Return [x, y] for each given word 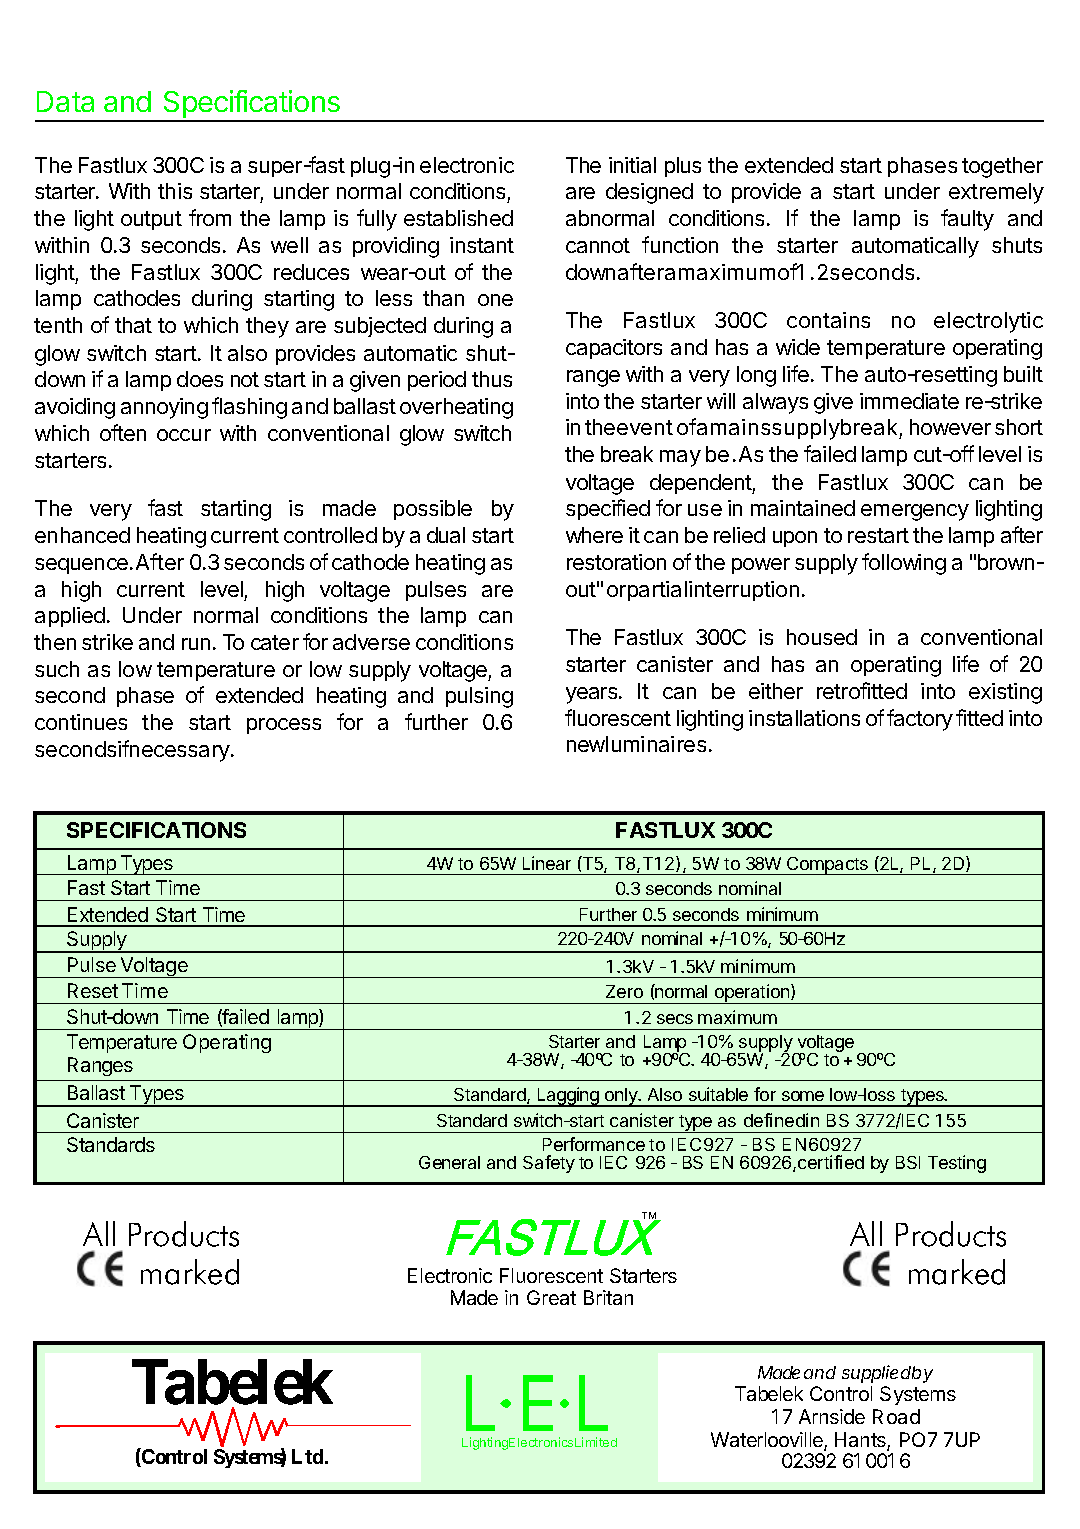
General [449, 1162]
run [196, 644]
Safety [549, 1164]
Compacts [827, 866]
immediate [909, 401]
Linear [547, 863]
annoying [164, 408]
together [1002, 167]
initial [632, 165]
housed [822, 637]
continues [81, 722]
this [175, 191]
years [593, 695]
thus [492, 379]
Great [551, 1297]
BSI [908, 1162]
